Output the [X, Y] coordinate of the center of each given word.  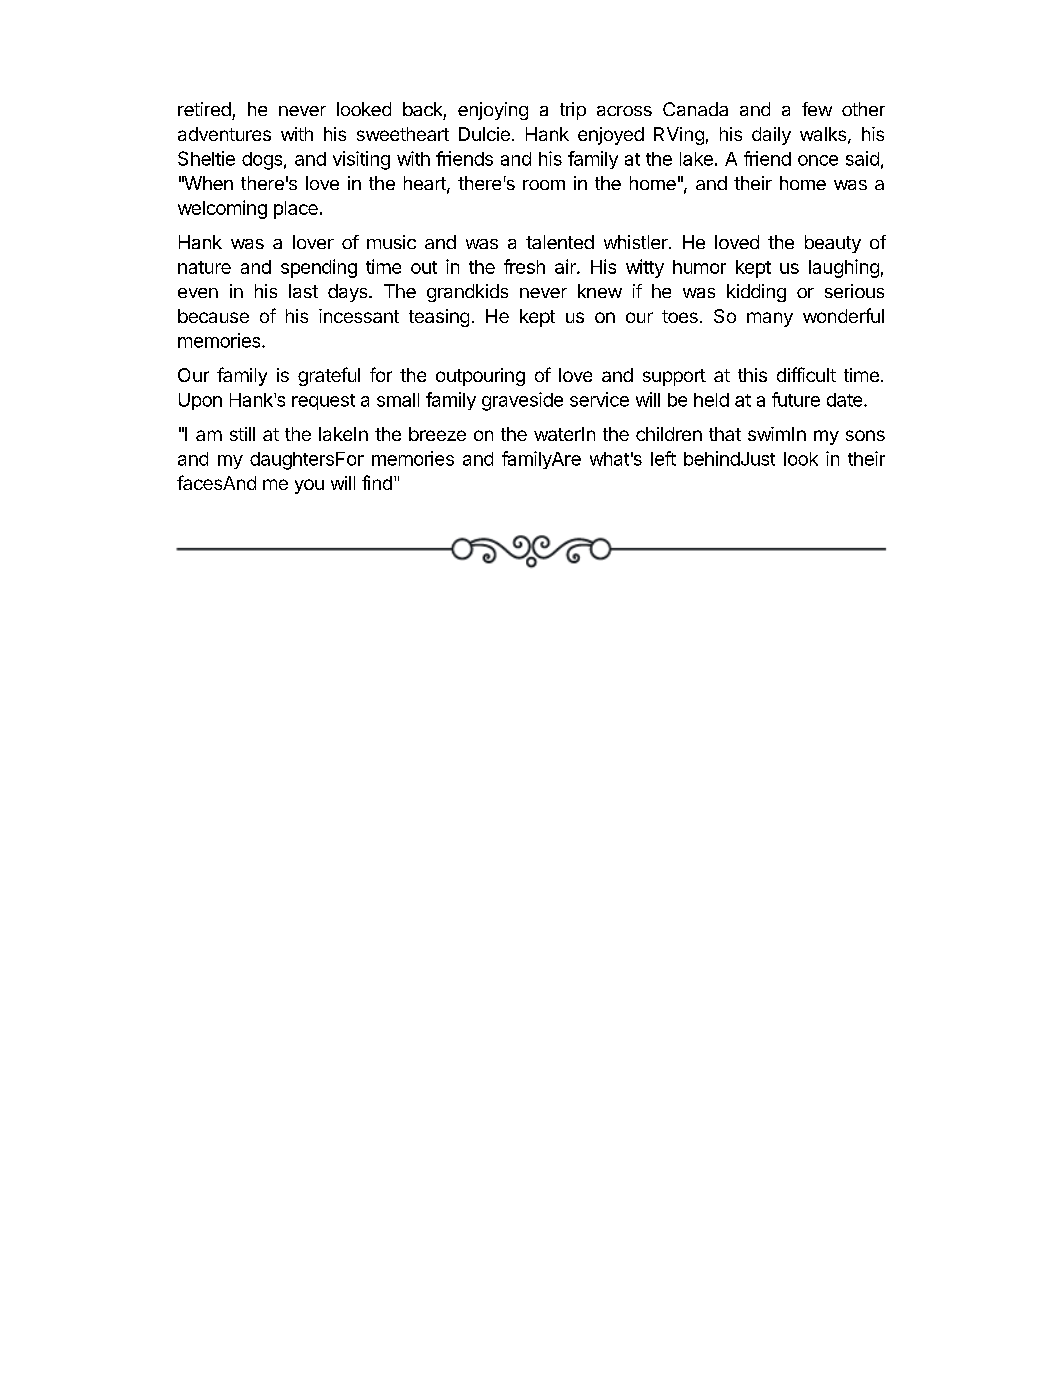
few [817, 109]
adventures [224, 134]
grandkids [467, 293]
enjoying [493, 111]
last [303, 291]
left [663, 458]
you [309, 486]
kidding [756, 293]
